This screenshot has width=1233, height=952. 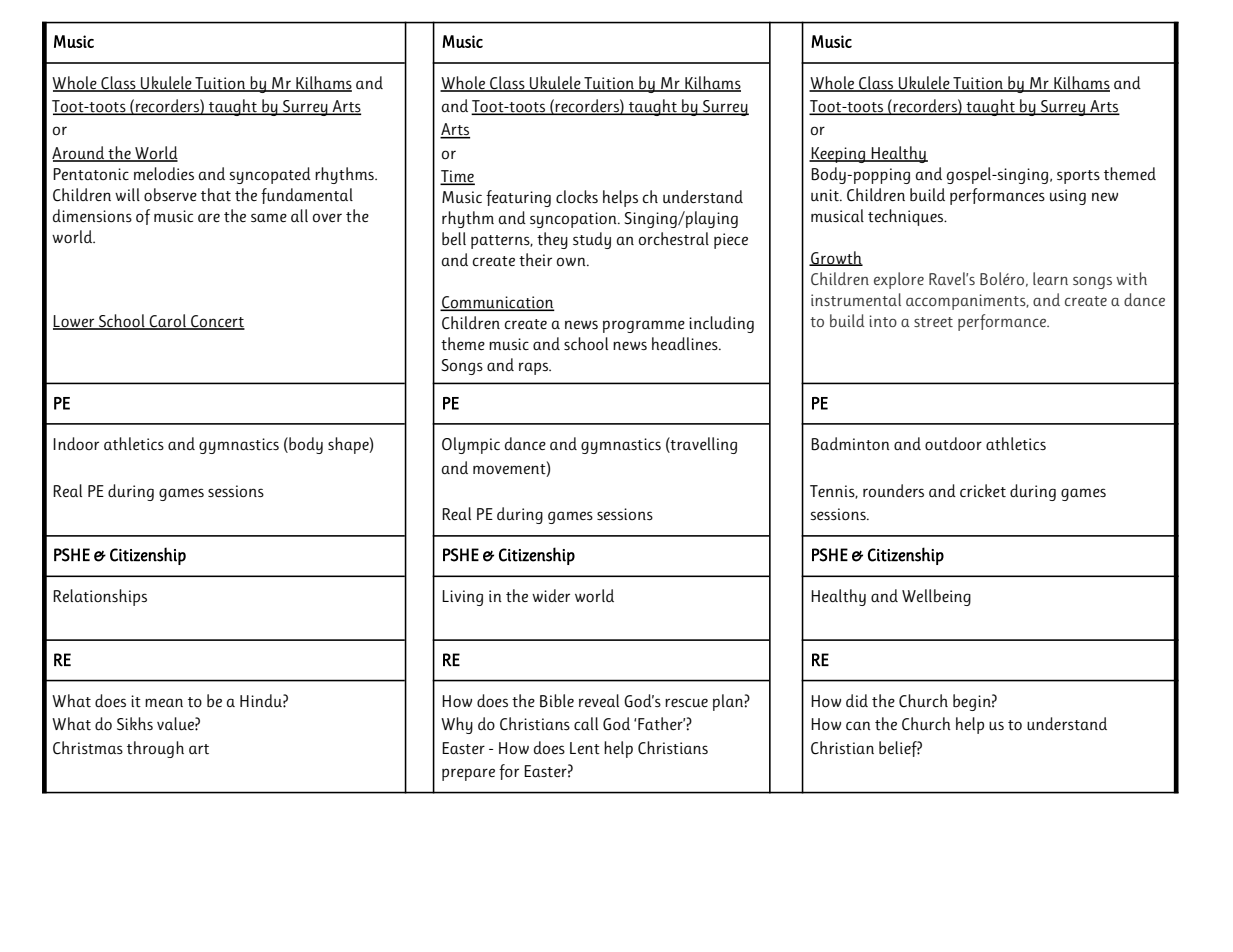 What do you see at coordinates (572, 262) in the screenshot?
I see `own` at bounding box center [572, 262].
